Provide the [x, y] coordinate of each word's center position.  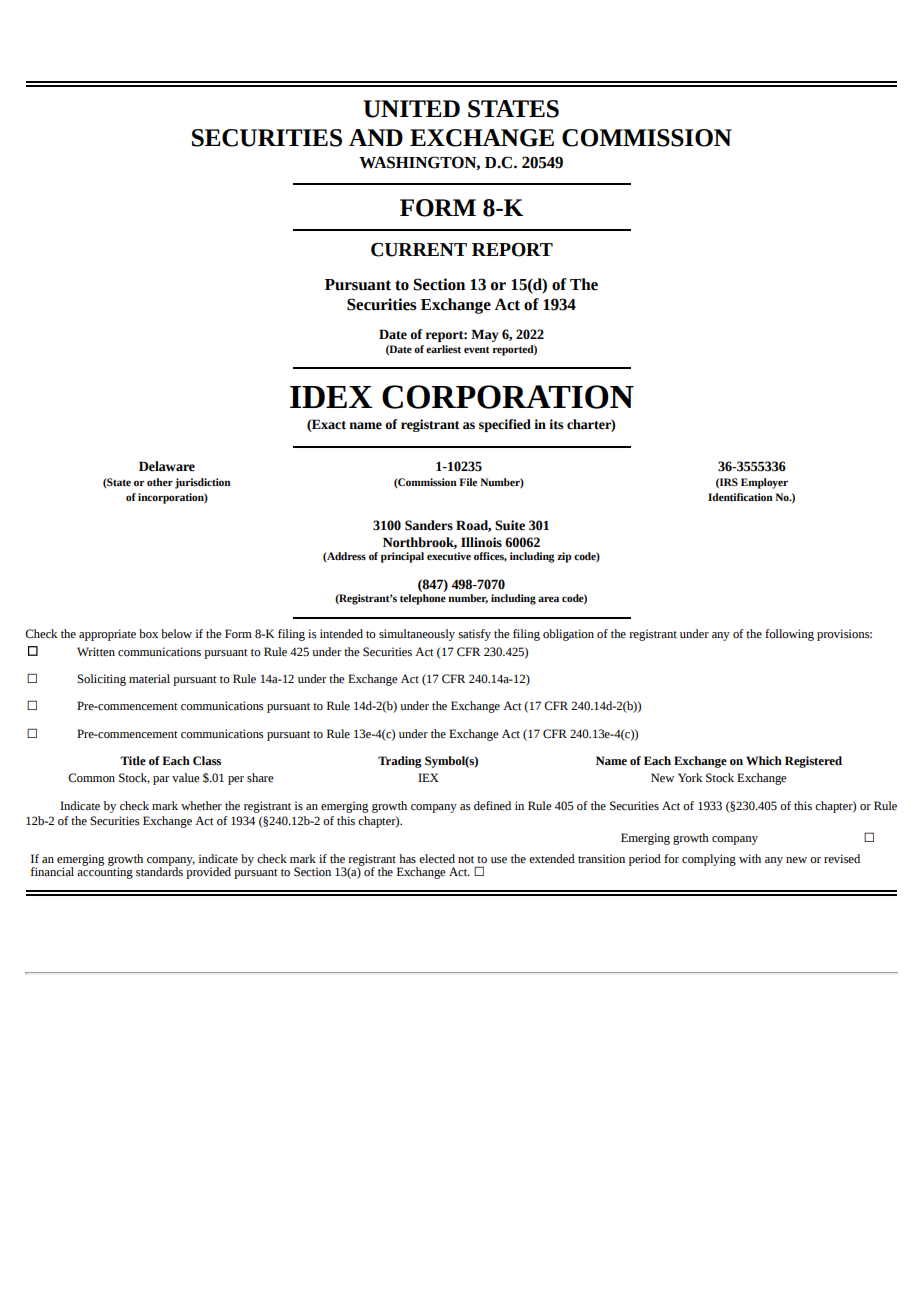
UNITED [411, 109]
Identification [740, 497]
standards [159, 871]
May [485, 335]
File [468, 482]
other [160, 482]
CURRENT [419, 250]
